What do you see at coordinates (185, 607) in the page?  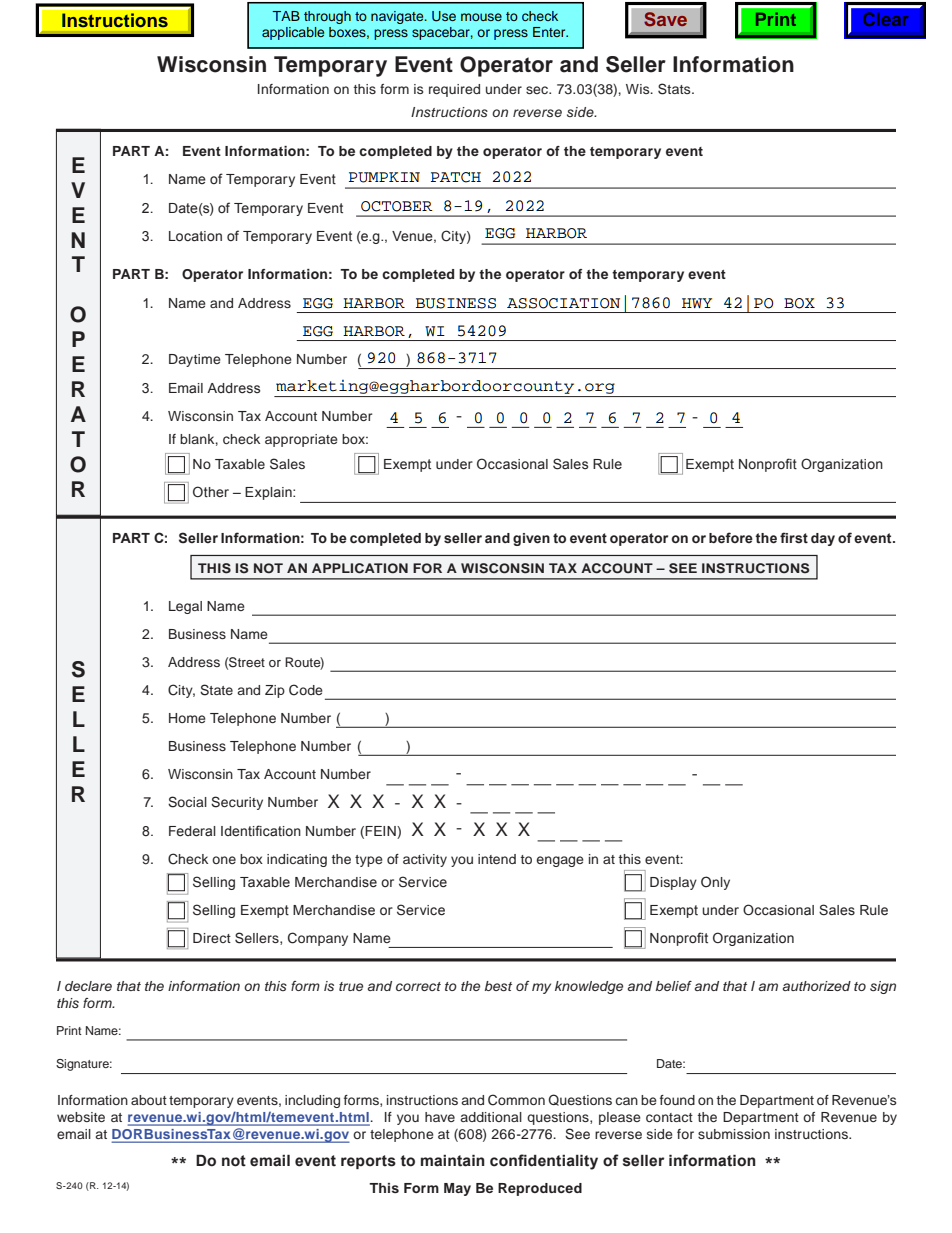 I see `Legal` at bounding box center [185, 607].
